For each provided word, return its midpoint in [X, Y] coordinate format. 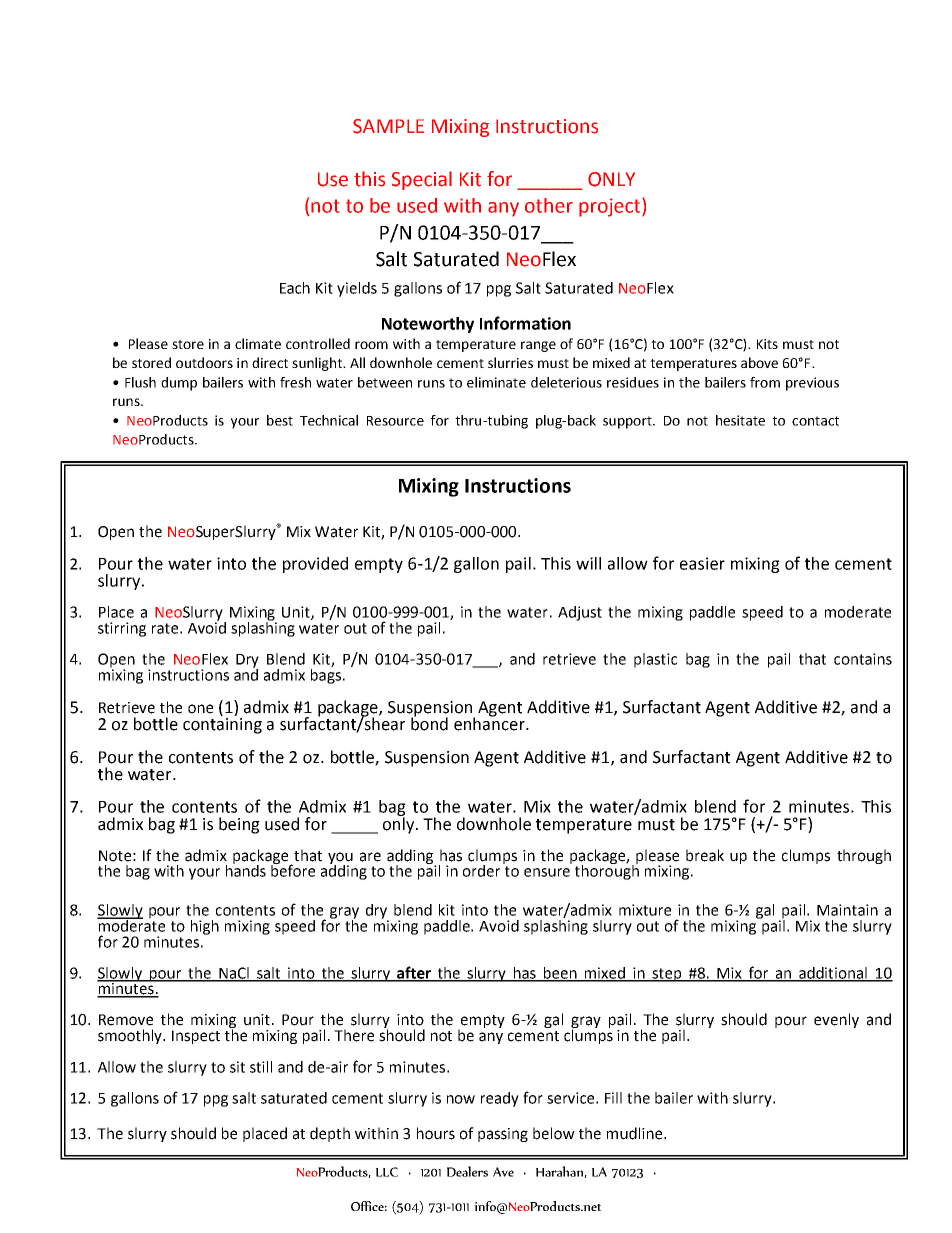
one [200, 709]
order [481, 871]
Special [422, 180]
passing [503, 1135]
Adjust [580, 613]
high [205, 927]
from [765, 382]
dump [179, 384]
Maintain [847, 910]
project [611, 207]
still [261, 1067]
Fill [613, 1098]
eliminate [496, 382]
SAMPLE [388, 126]
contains [863, 659]
